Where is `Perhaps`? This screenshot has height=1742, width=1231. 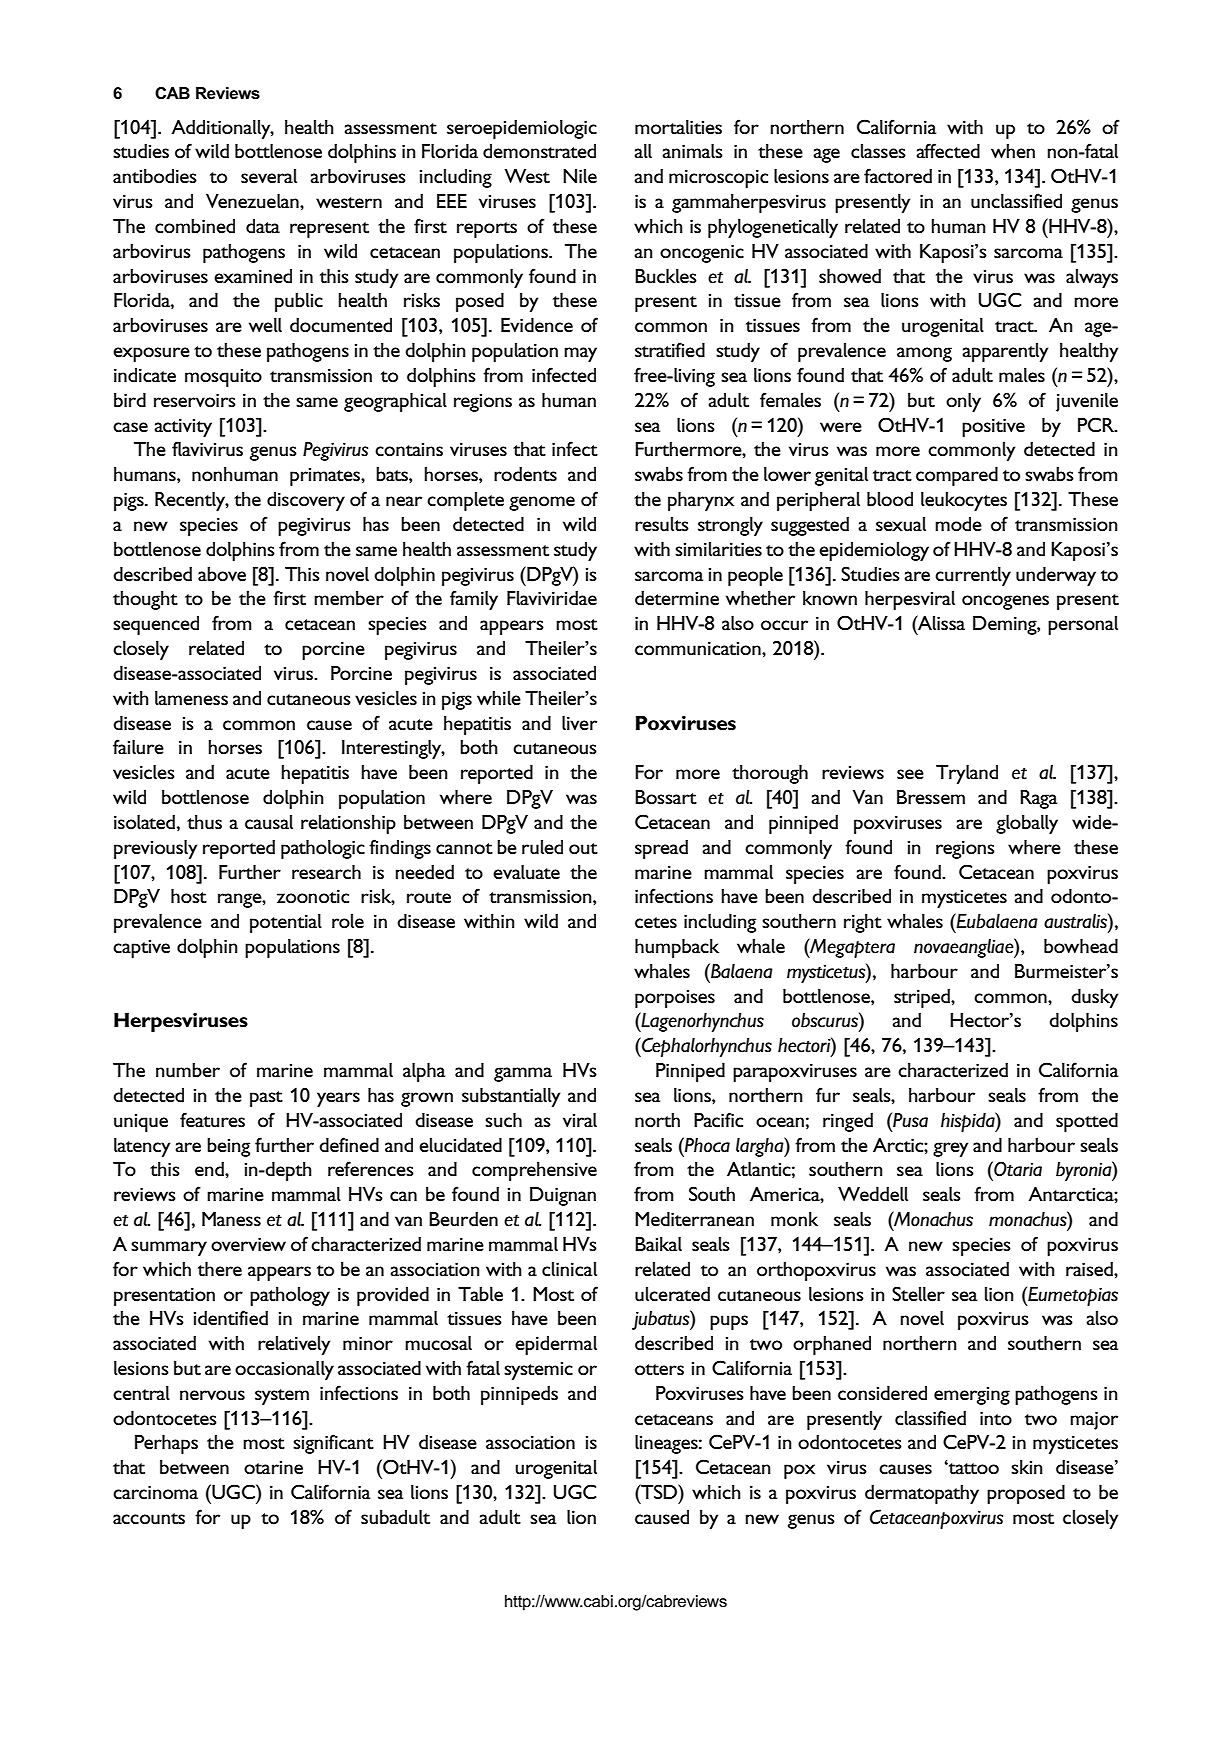 Perhaps is located at coordinates (166, 1444).
